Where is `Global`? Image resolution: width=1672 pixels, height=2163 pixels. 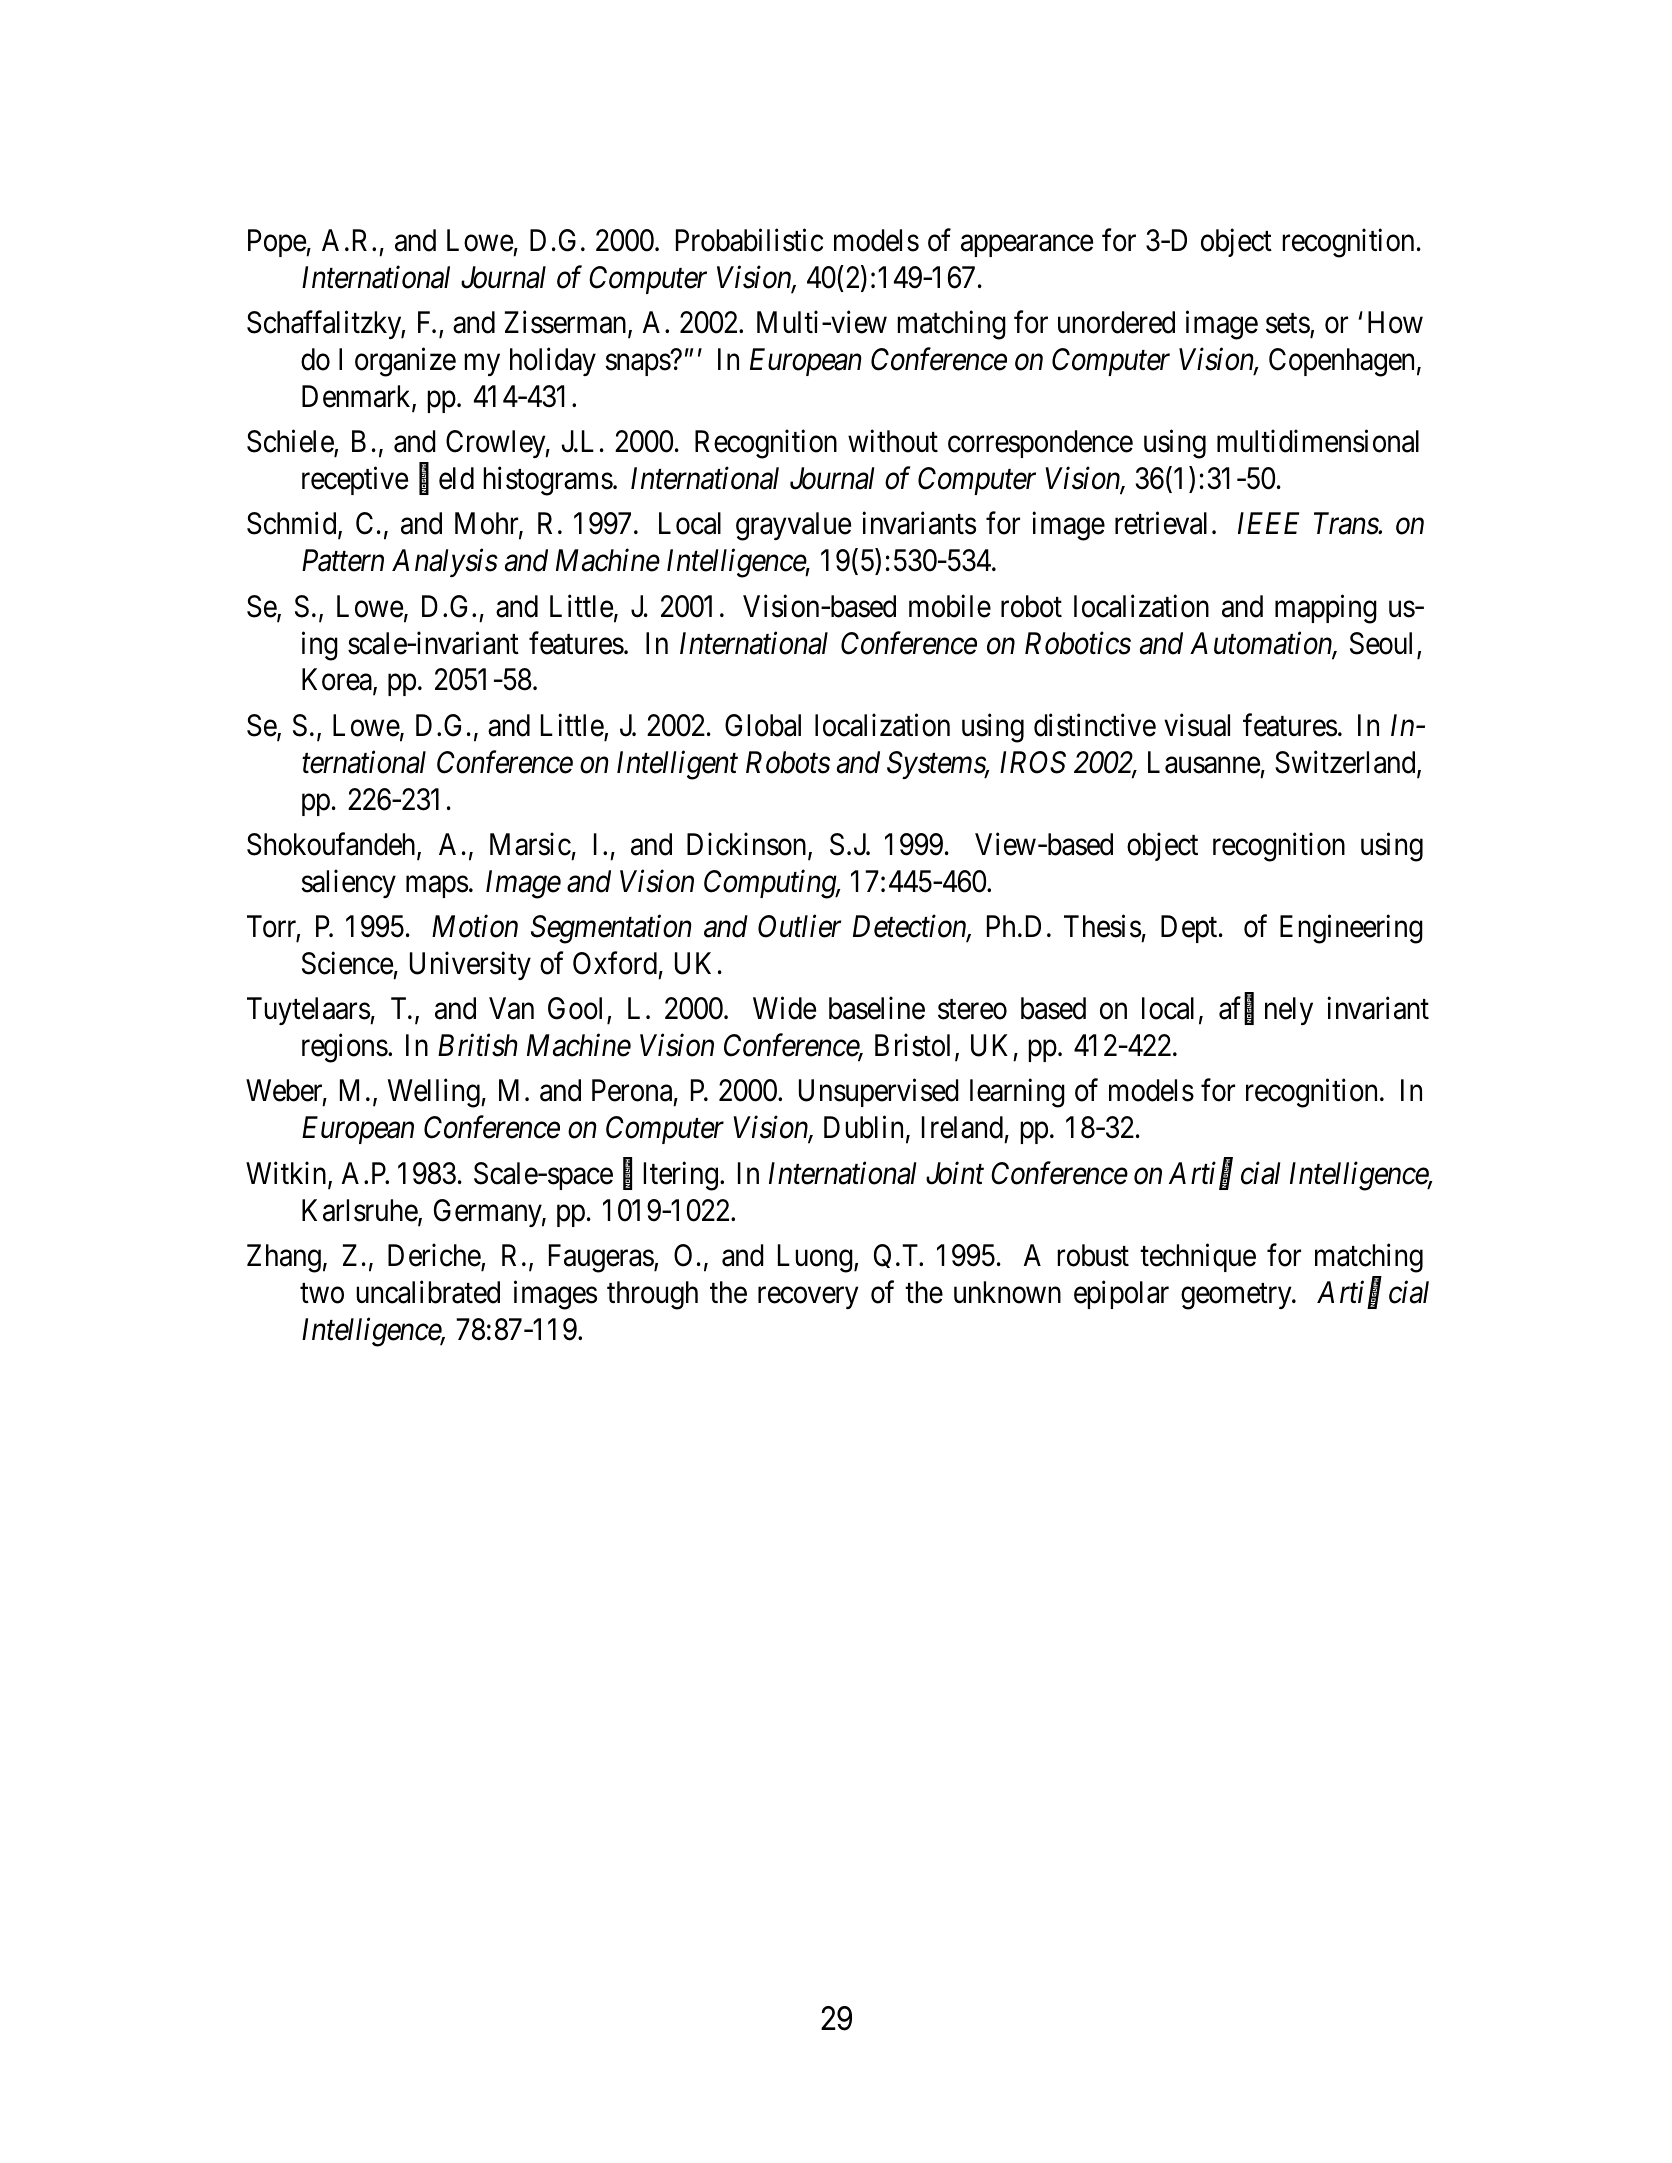
Global is located at coordinates (763, 725).
